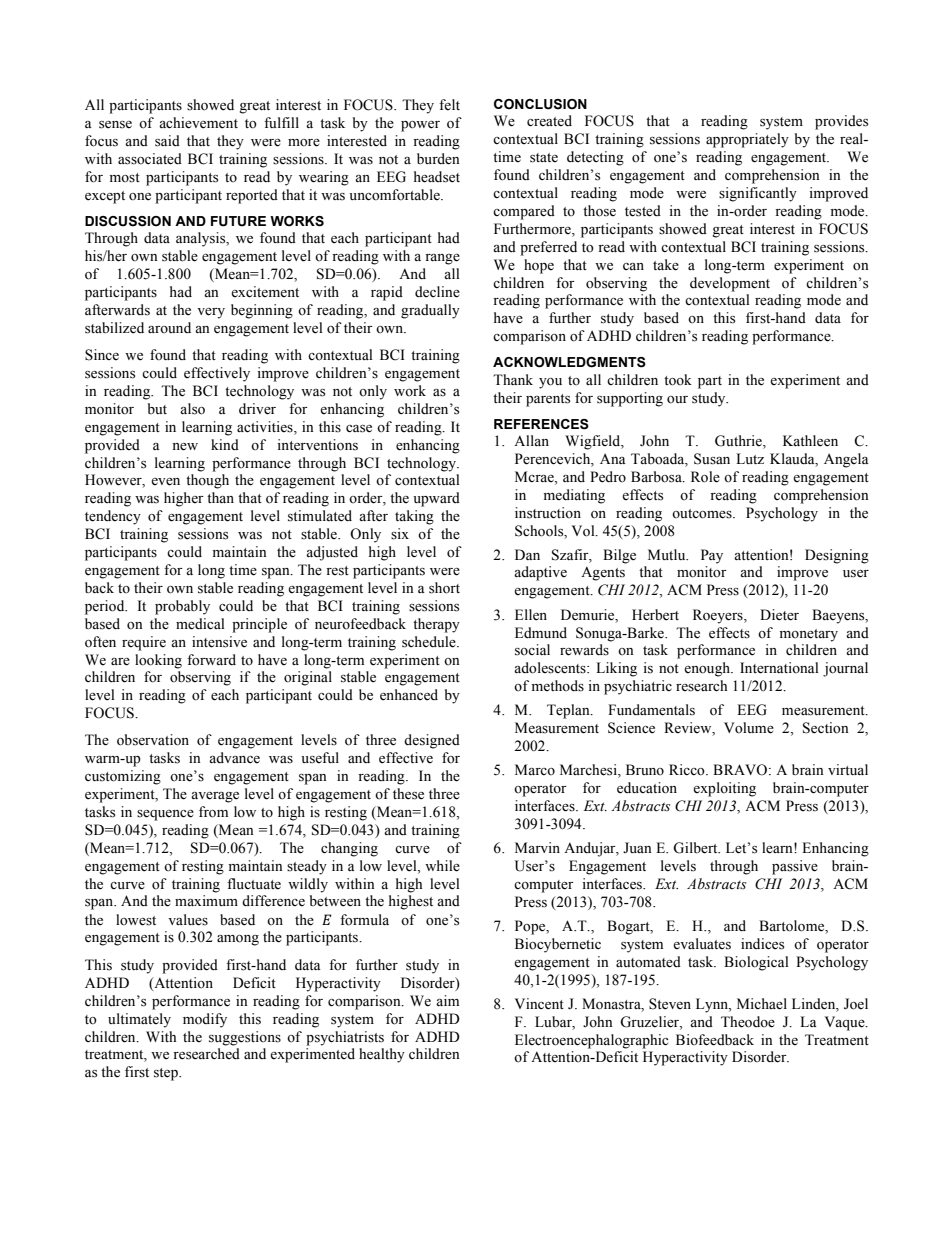 This image has width=952, height=1233. What do you see at coordinates (747, 140) in the image?
I see `appropriately` at bounding box center [747, 140].
